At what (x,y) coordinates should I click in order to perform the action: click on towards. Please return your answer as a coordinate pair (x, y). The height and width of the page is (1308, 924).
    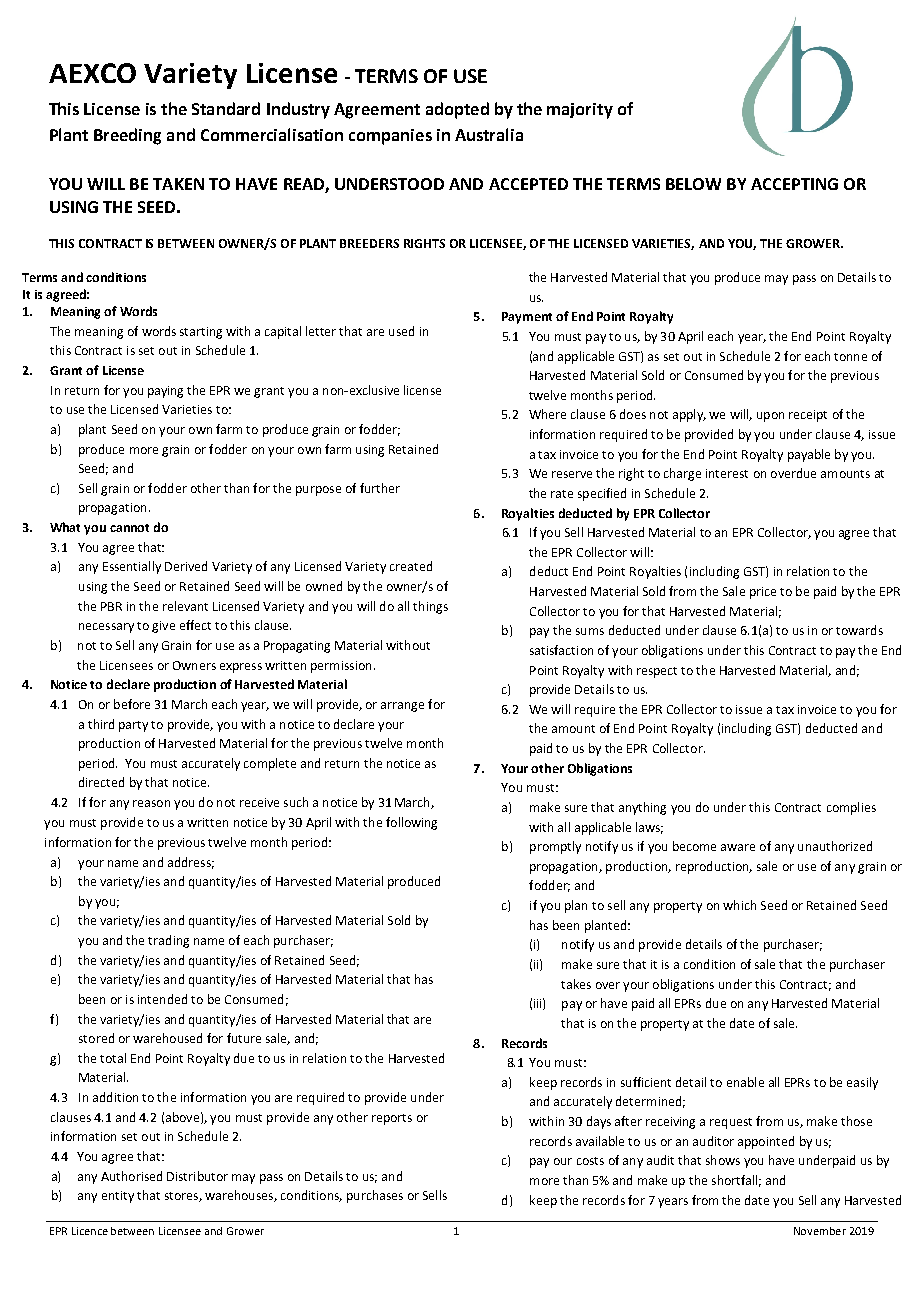
    Looking at the image, I should click on (859, 630).
